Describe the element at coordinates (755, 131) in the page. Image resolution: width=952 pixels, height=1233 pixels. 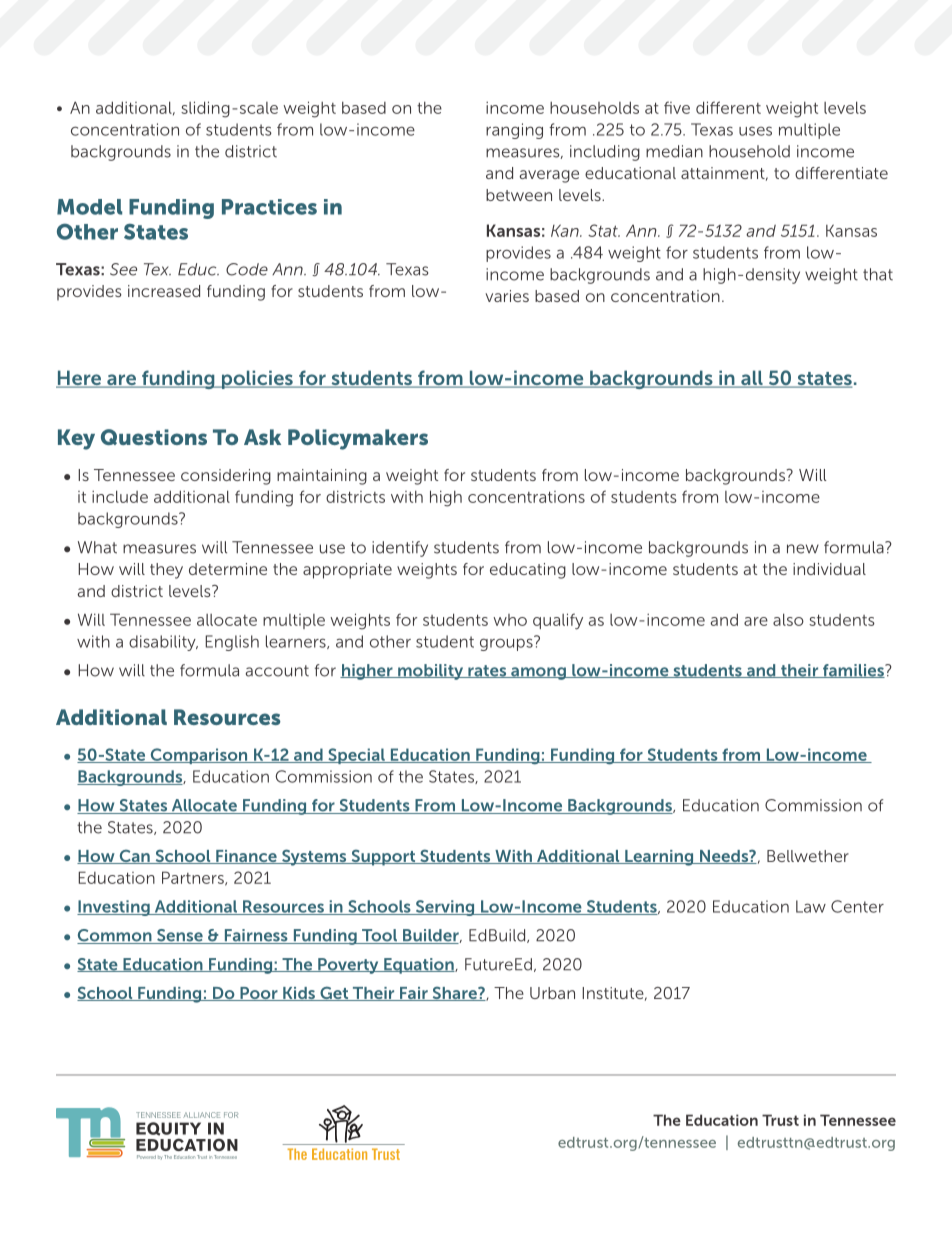
I see `uses` at that location.
